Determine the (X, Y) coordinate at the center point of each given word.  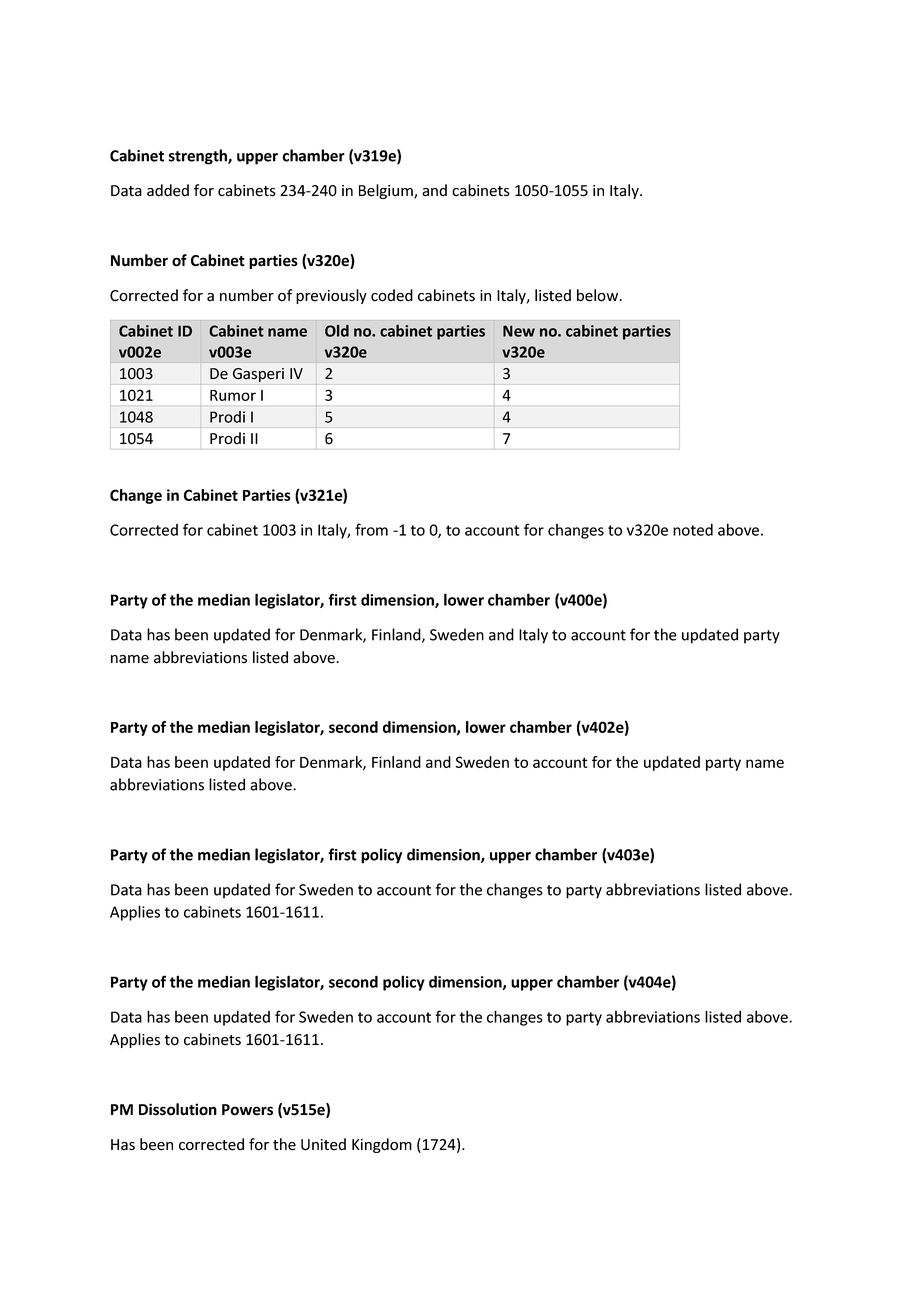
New (519, 331)
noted (693, 530)
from (371, 529)
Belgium (387, 191)
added (168, 190)
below (599, 295)
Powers (247, 1110)
